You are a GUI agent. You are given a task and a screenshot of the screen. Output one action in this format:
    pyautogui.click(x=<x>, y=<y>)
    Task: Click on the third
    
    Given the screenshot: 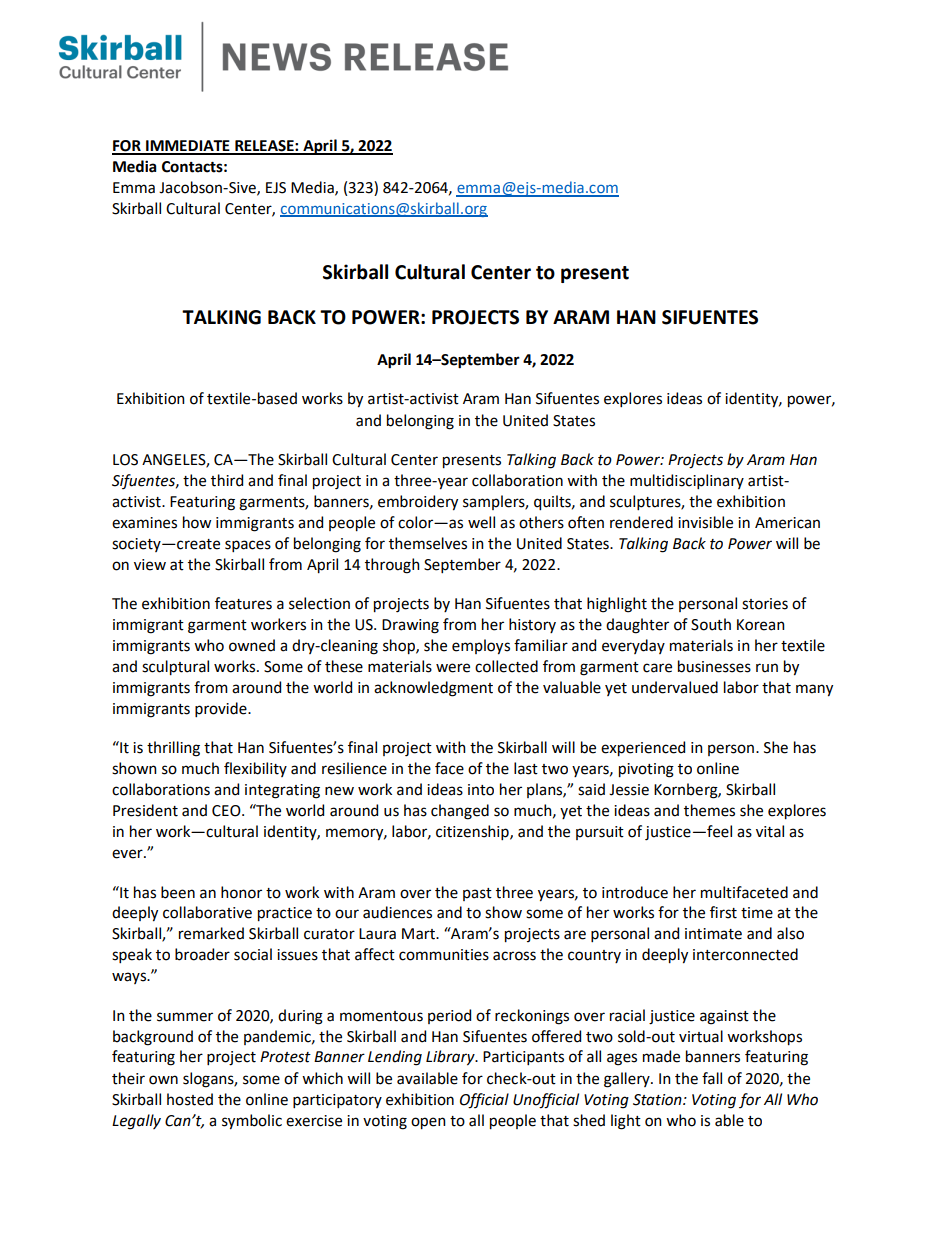 What is the action you would take?
    pyautogui.click(x=227, y=480)
